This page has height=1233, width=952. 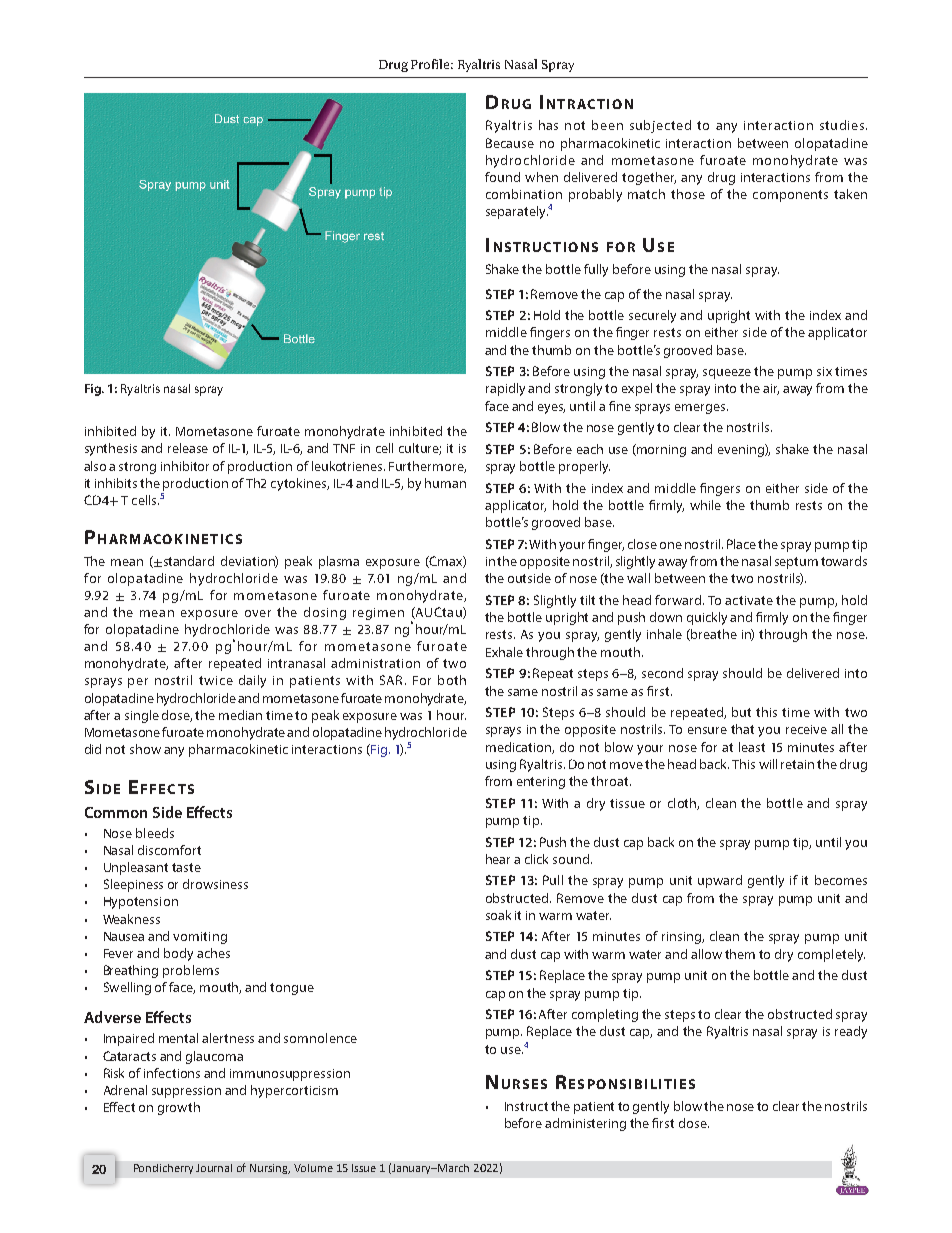 I want to click on Because, so click(x=510, y=143).
